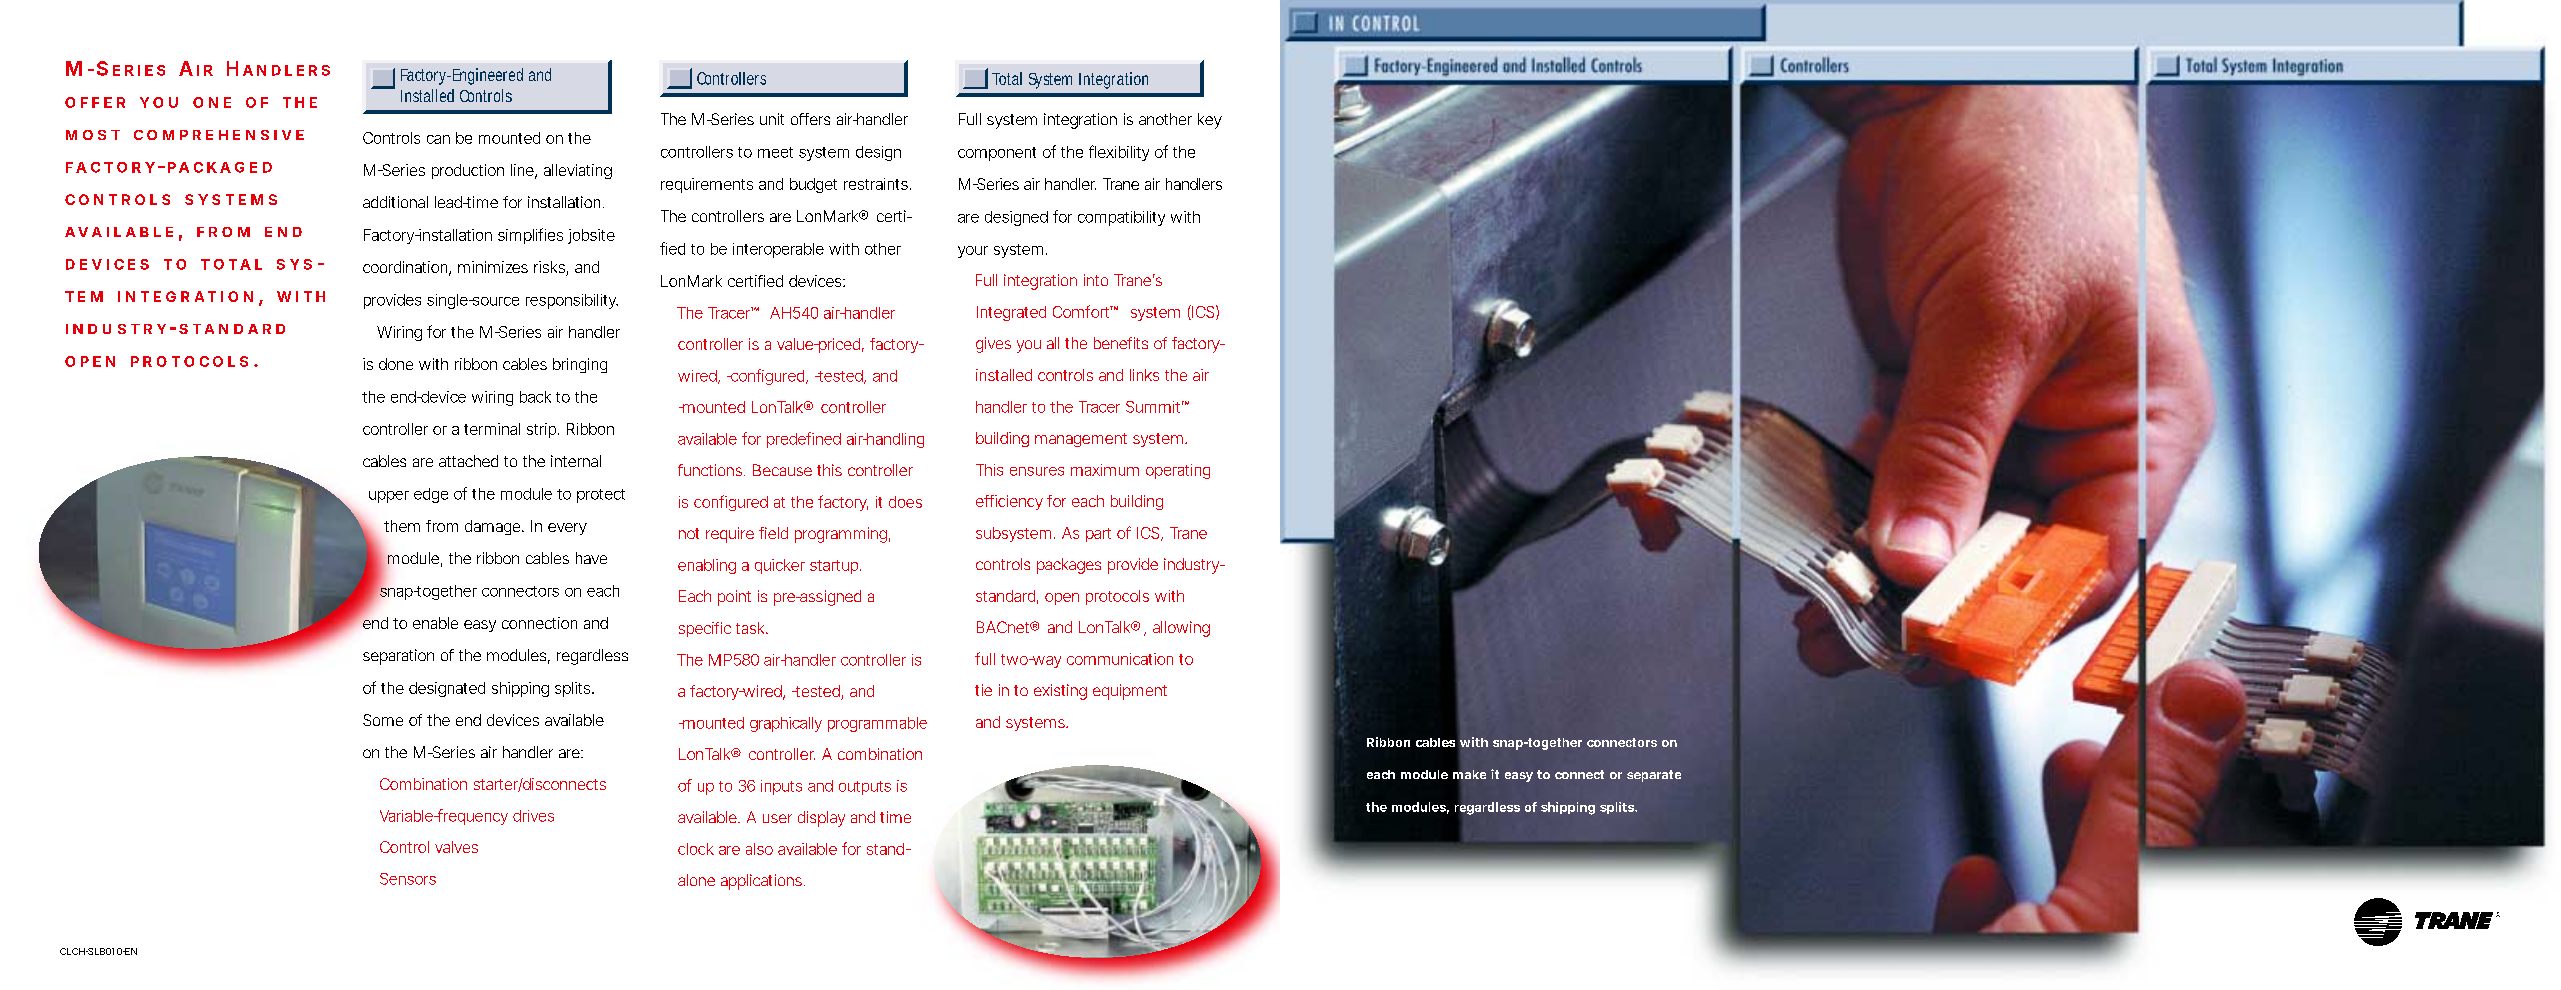 The image size is (2561, 990). I want to click on tie, so click(983, 690).
